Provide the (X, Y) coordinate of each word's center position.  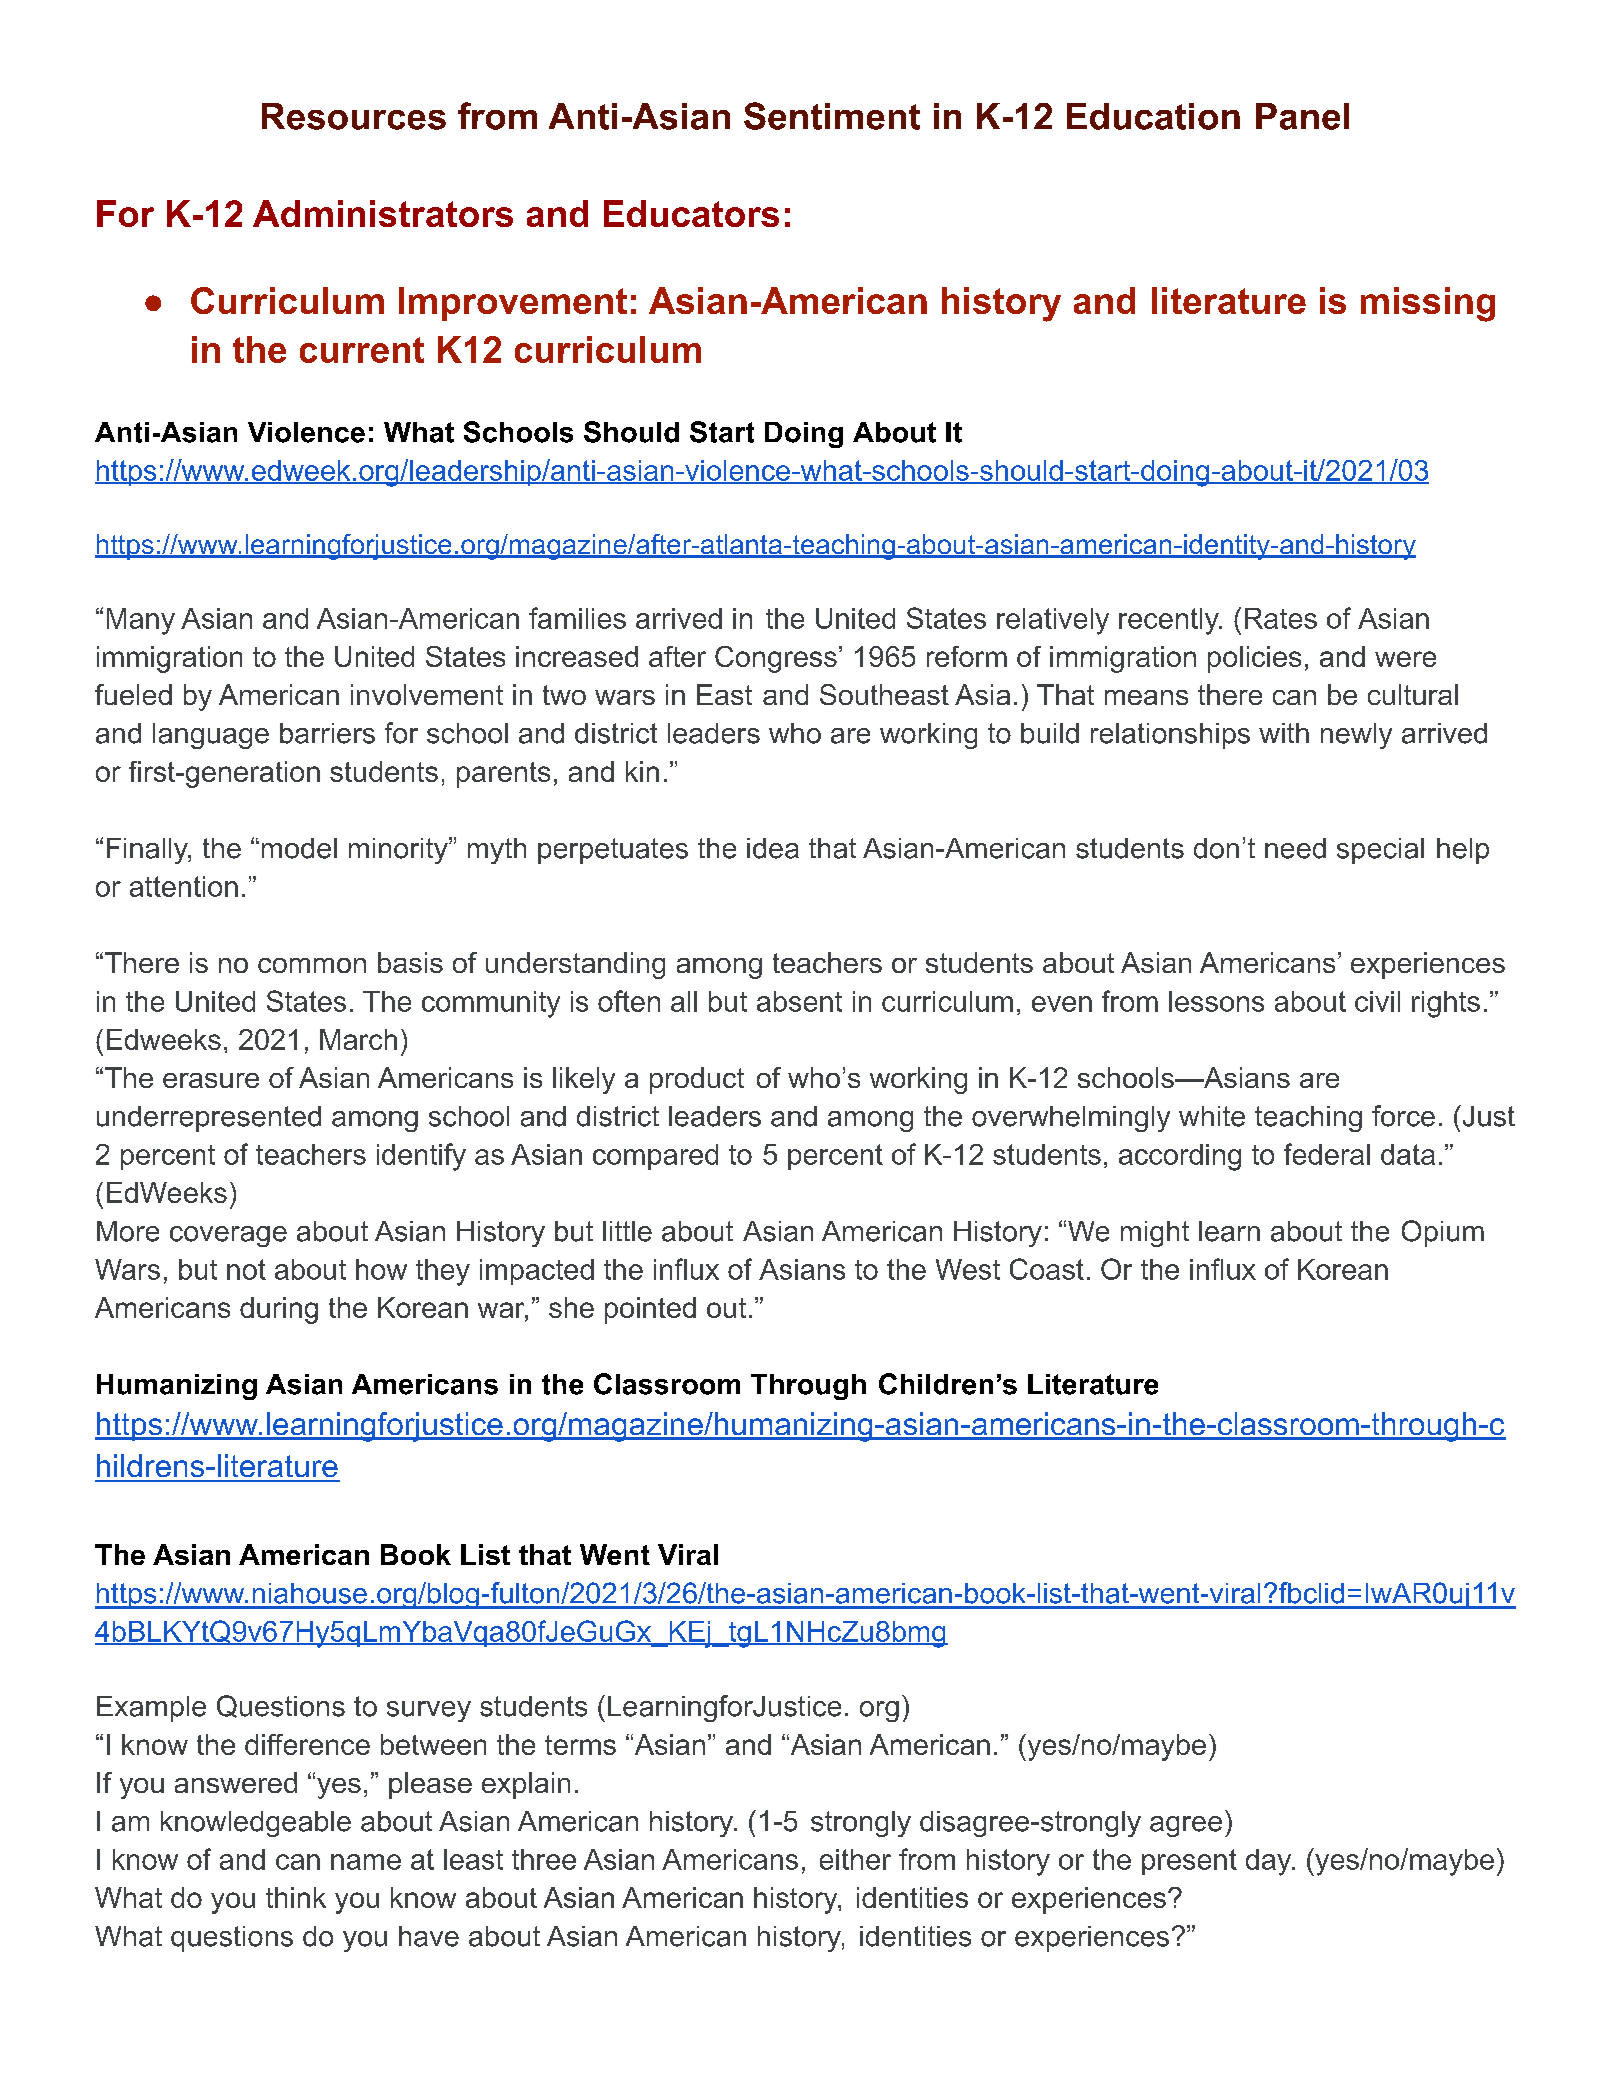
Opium (1443, 1233)
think (296, 1897)
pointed (650, 1310)
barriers (327, 733)
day (1270, 1862)
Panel (1302, 116)
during (279, 1310)
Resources (354, 116)
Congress (776, 659)
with (1284, 733)
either (855, 1859)
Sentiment (832, 116)
